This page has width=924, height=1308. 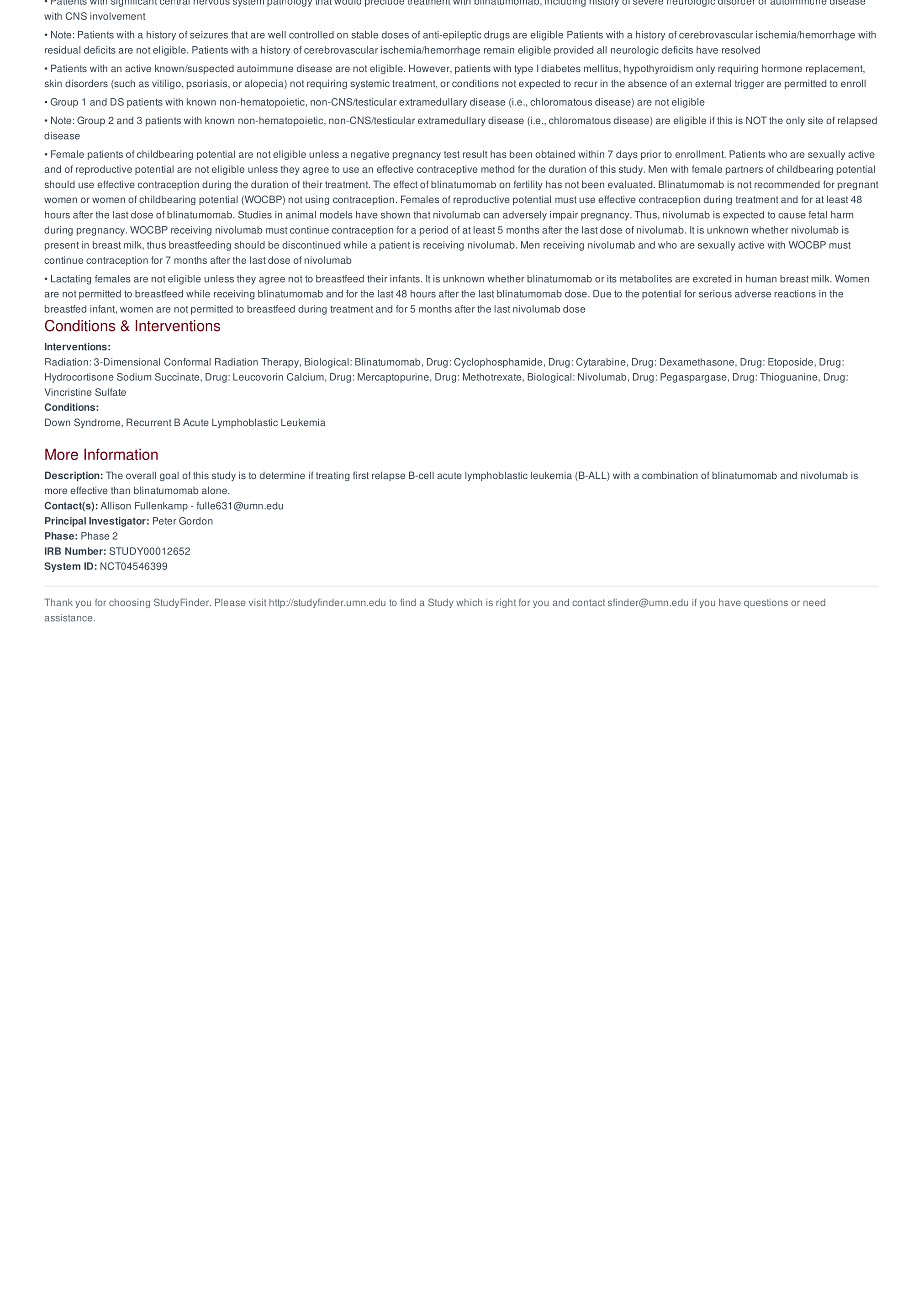 What do you see at coordinates (134, 377) in the page?
I see `Sodium` at bounding box center [134, 377].
